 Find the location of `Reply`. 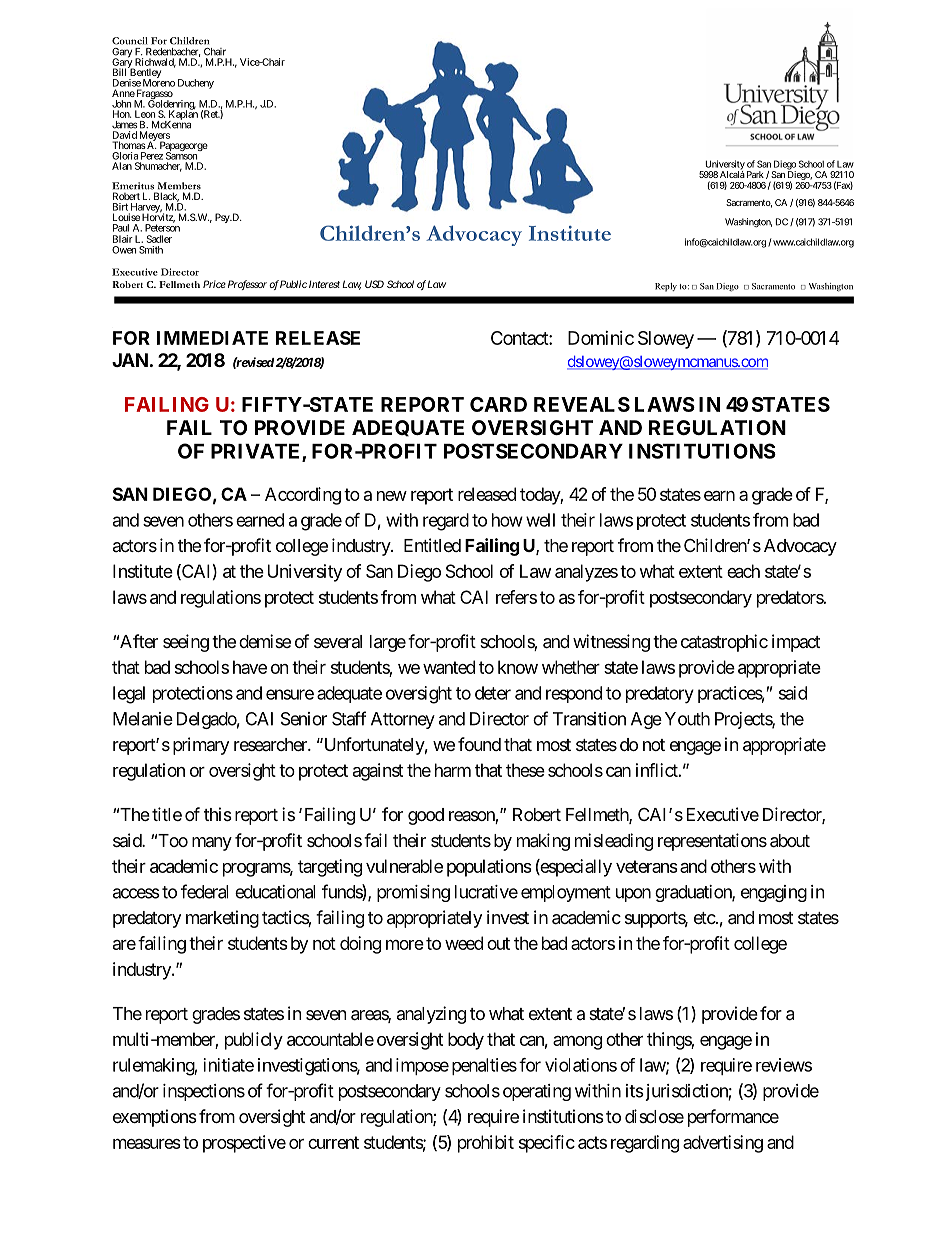

Reply is located at coordinates (666, 287).
